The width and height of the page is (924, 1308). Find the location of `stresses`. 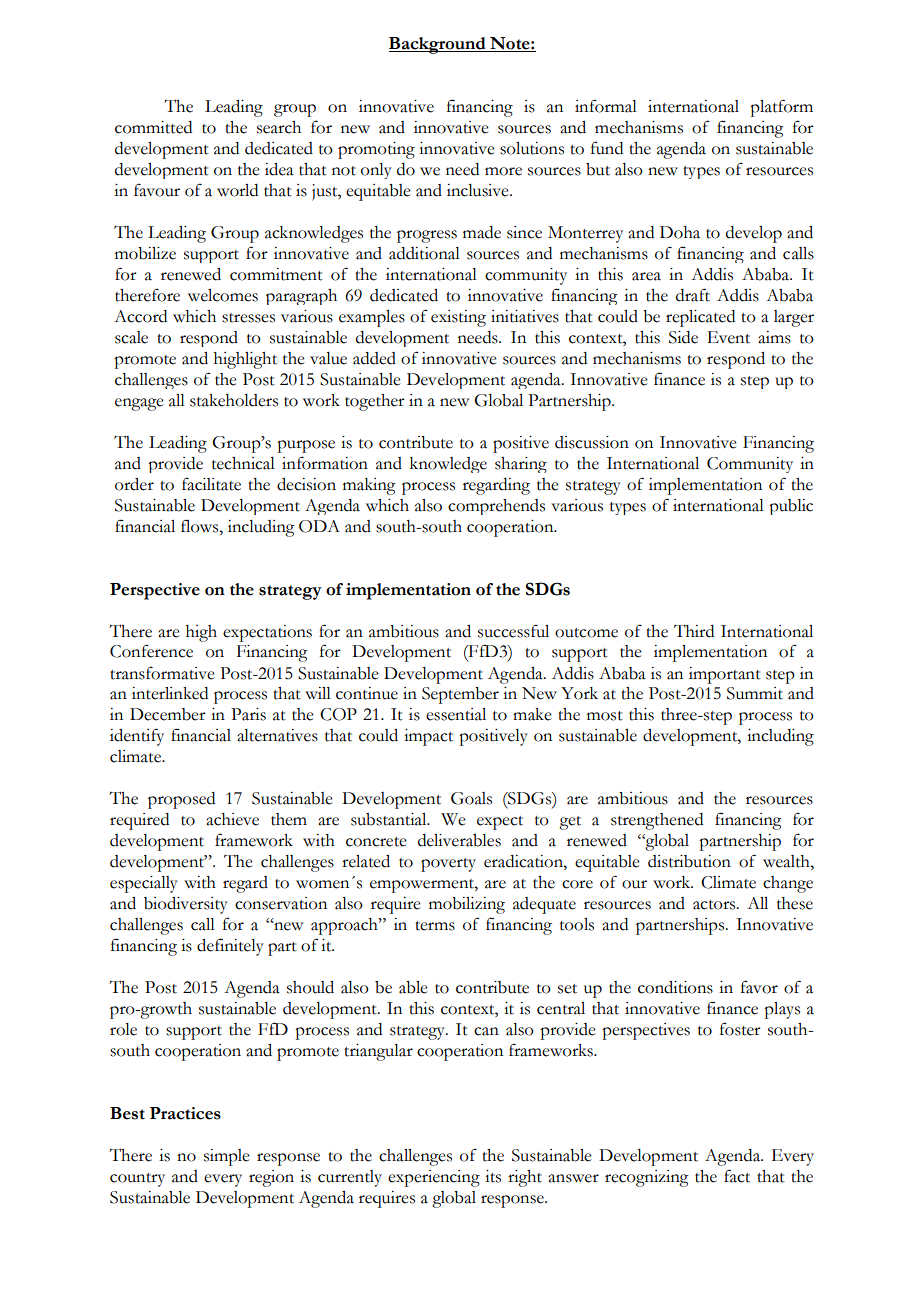

stresses is located at coordinates (248, 318).
